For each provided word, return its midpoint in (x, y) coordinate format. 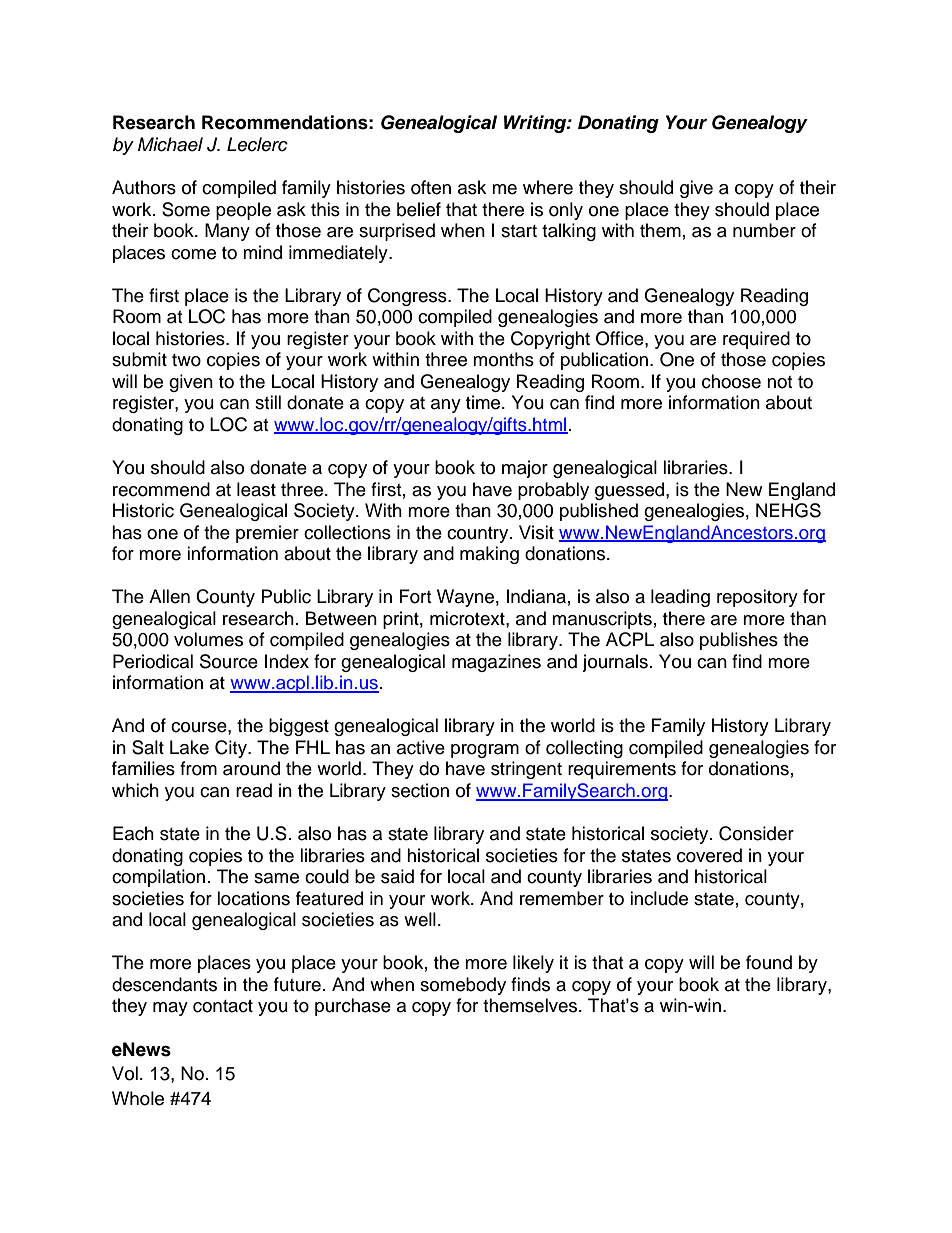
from (198, 768)
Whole (138, 1098)
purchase (353, 1007)
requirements (622, 770)
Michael (170, 144)
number (764, 230)
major (525, 469)
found (769, 962)
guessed (631, 491)
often (431, 187)
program (485, 751)
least (256, 489)
